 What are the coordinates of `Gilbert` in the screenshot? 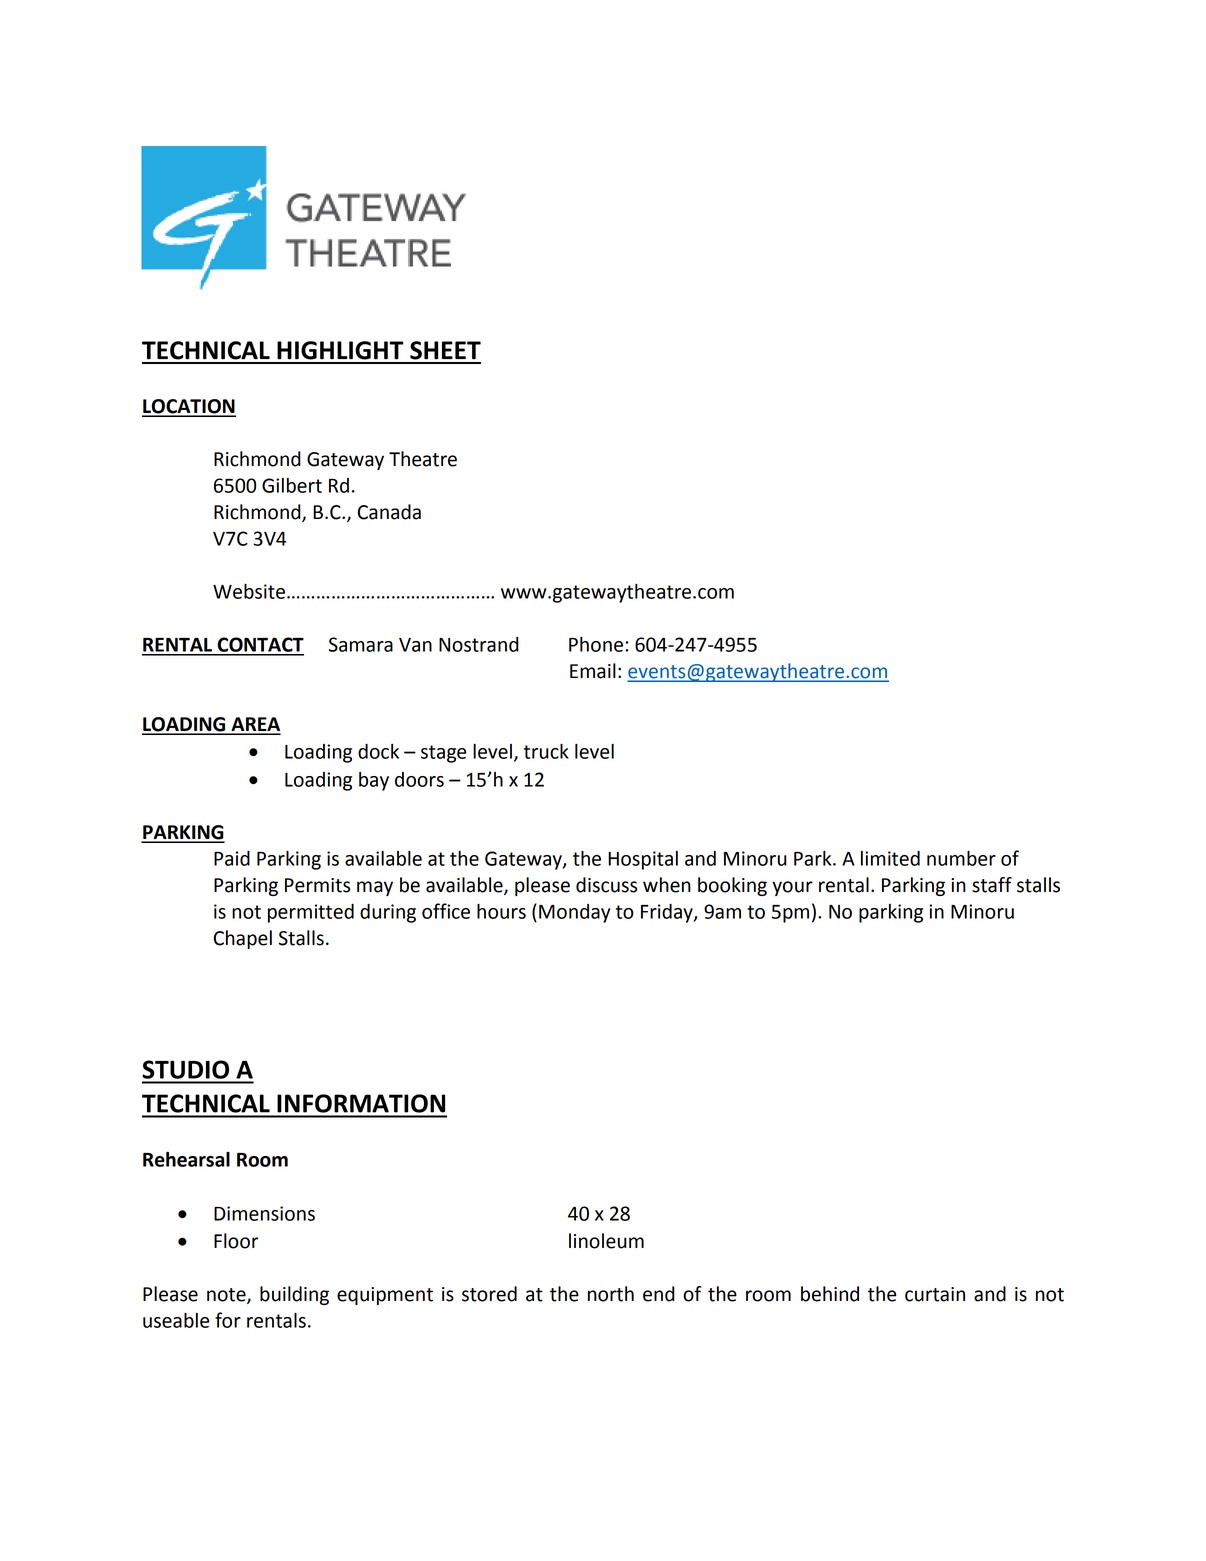 It's located at (292, 485).
